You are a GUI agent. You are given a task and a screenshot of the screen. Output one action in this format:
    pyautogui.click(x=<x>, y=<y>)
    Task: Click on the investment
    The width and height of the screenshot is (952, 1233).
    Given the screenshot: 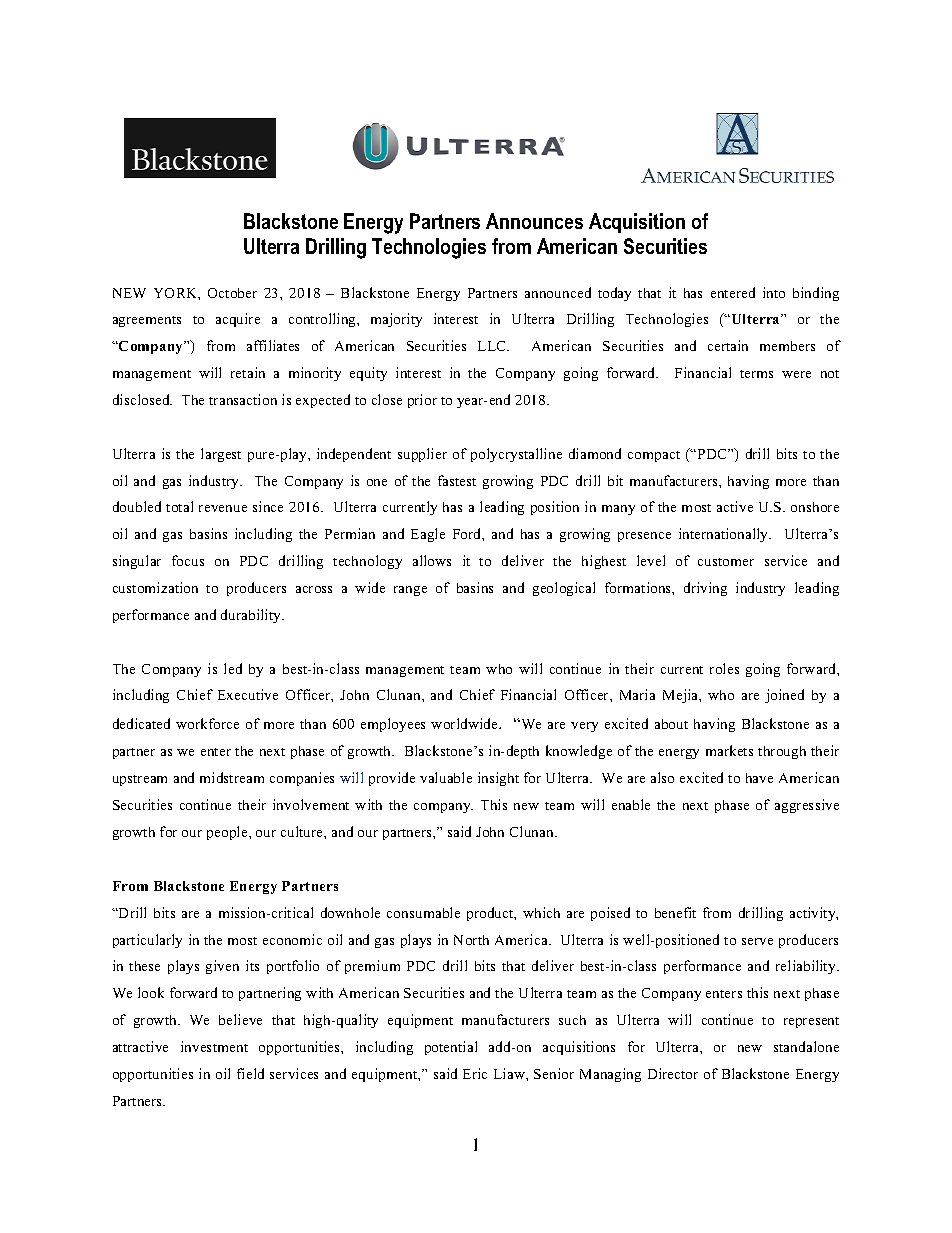 What is the action you would take?
    pyautogui.click(x=214, y=1046)
